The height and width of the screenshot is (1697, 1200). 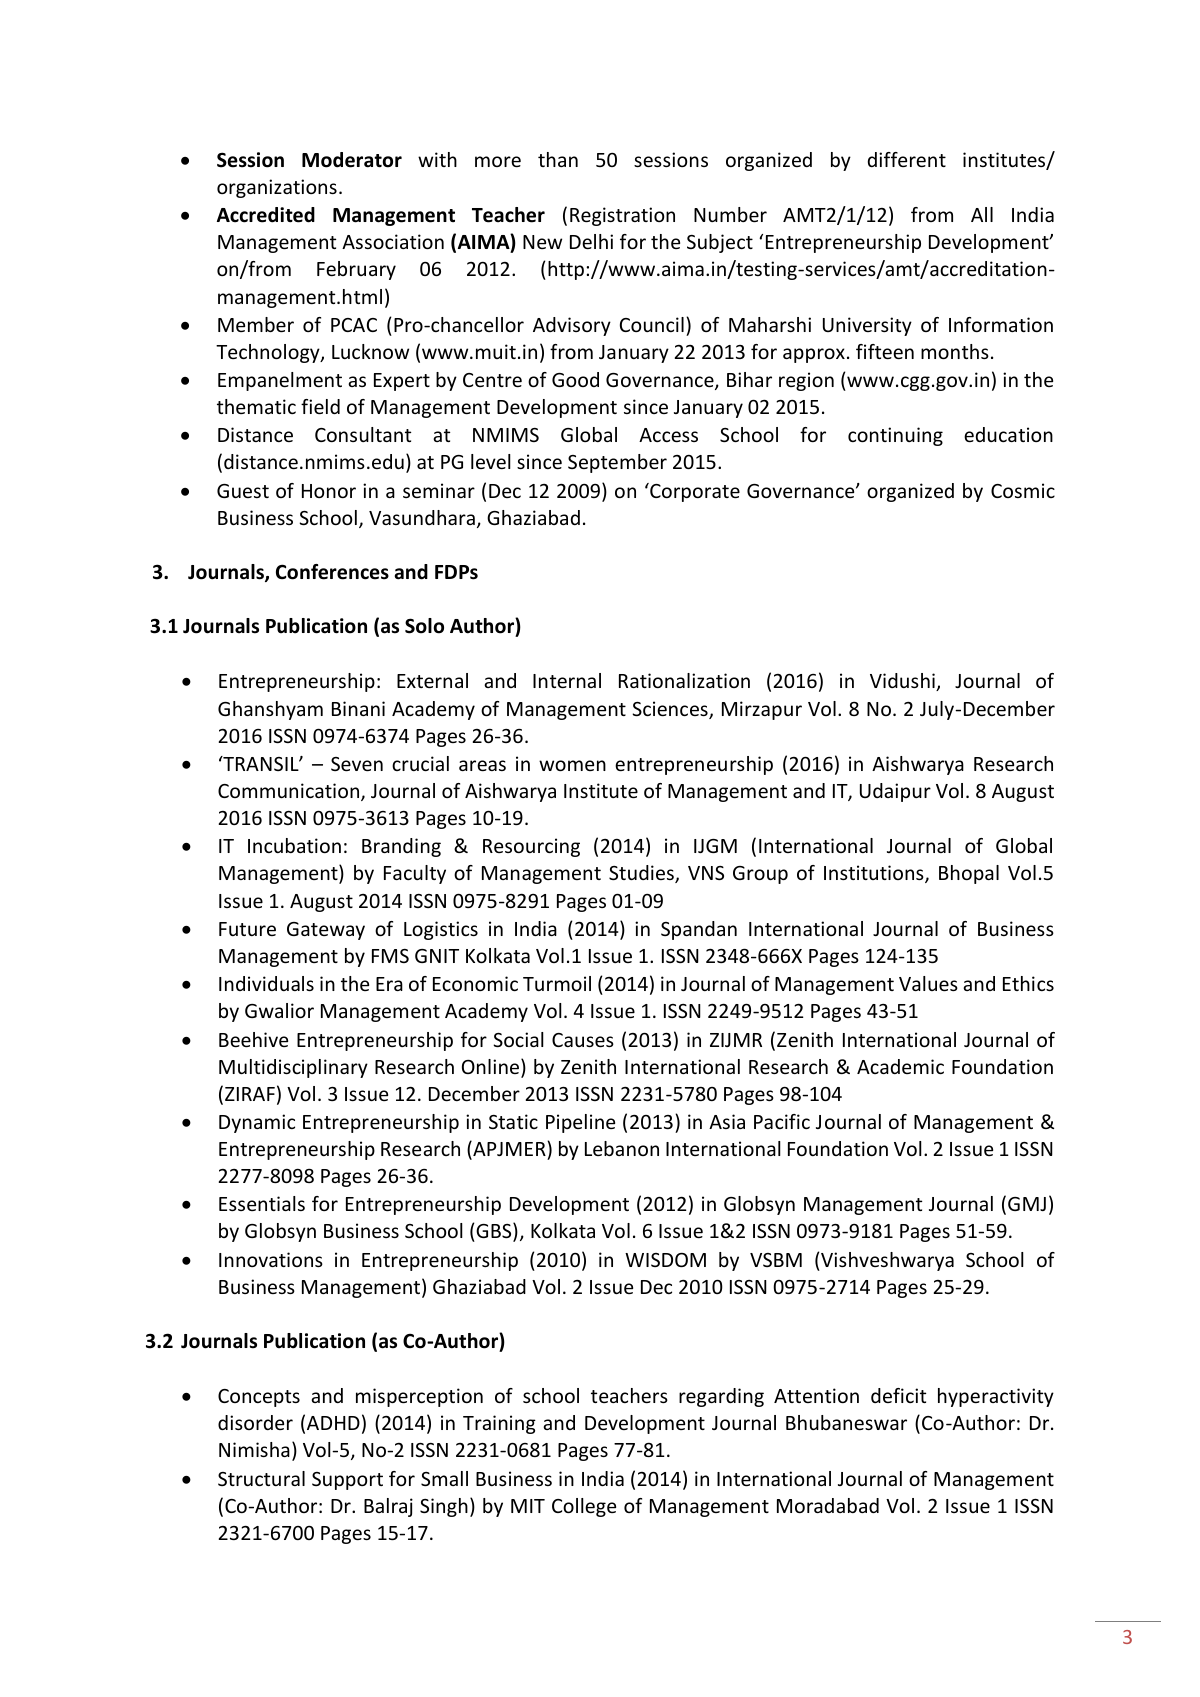 What do you see at coordinates (329, 491) in the screenshot?
I see `Honor` at bounding box center [329, 491].
